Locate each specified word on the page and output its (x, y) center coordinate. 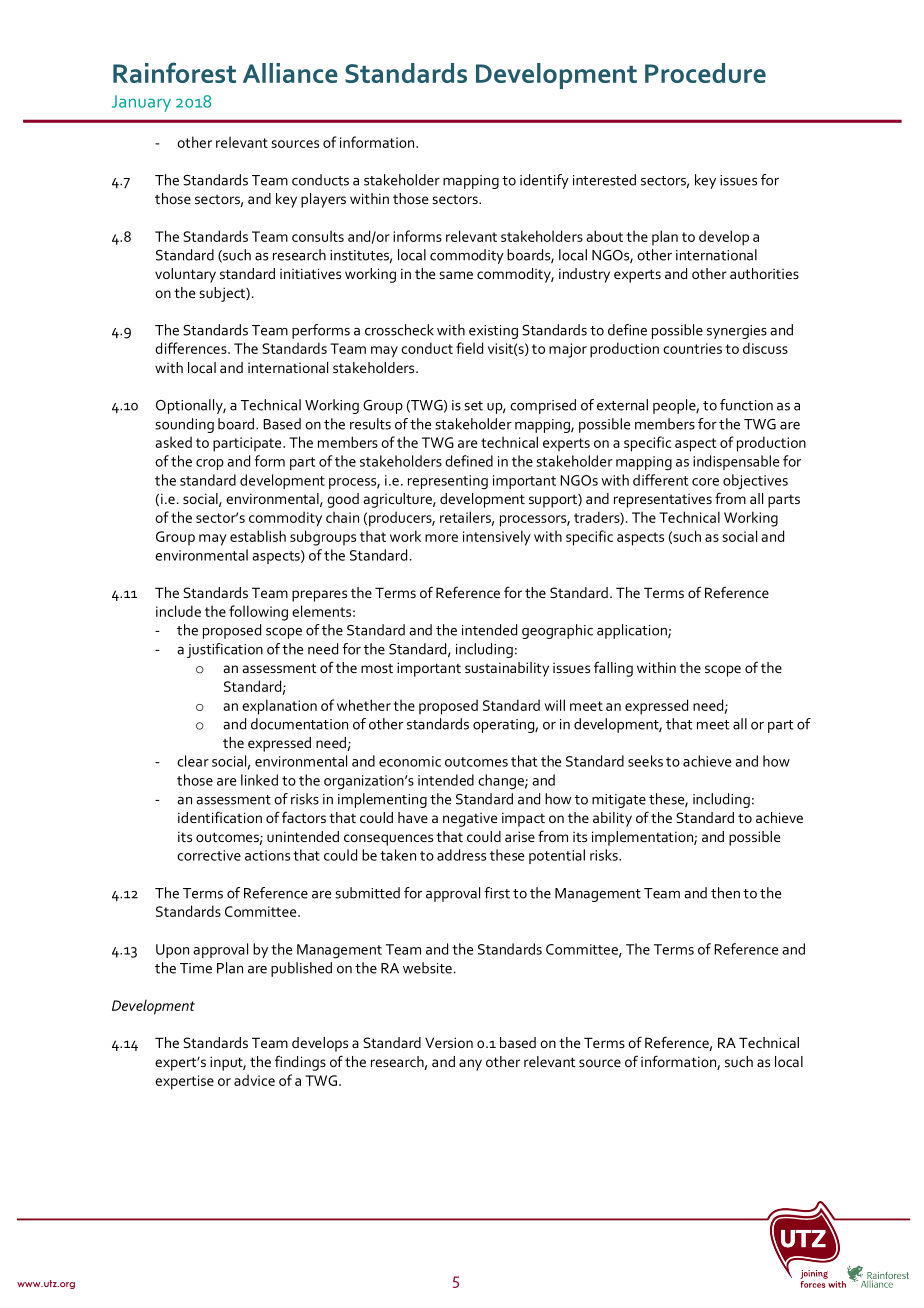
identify (544, 181)
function (746, 405)
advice (254, 1080)
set (473, 406)
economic (410, 761)
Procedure (705, 73)
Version (449, 1042)
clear (193, 761)
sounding (184, 425)
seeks (645, 761)
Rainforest (174, 72)
